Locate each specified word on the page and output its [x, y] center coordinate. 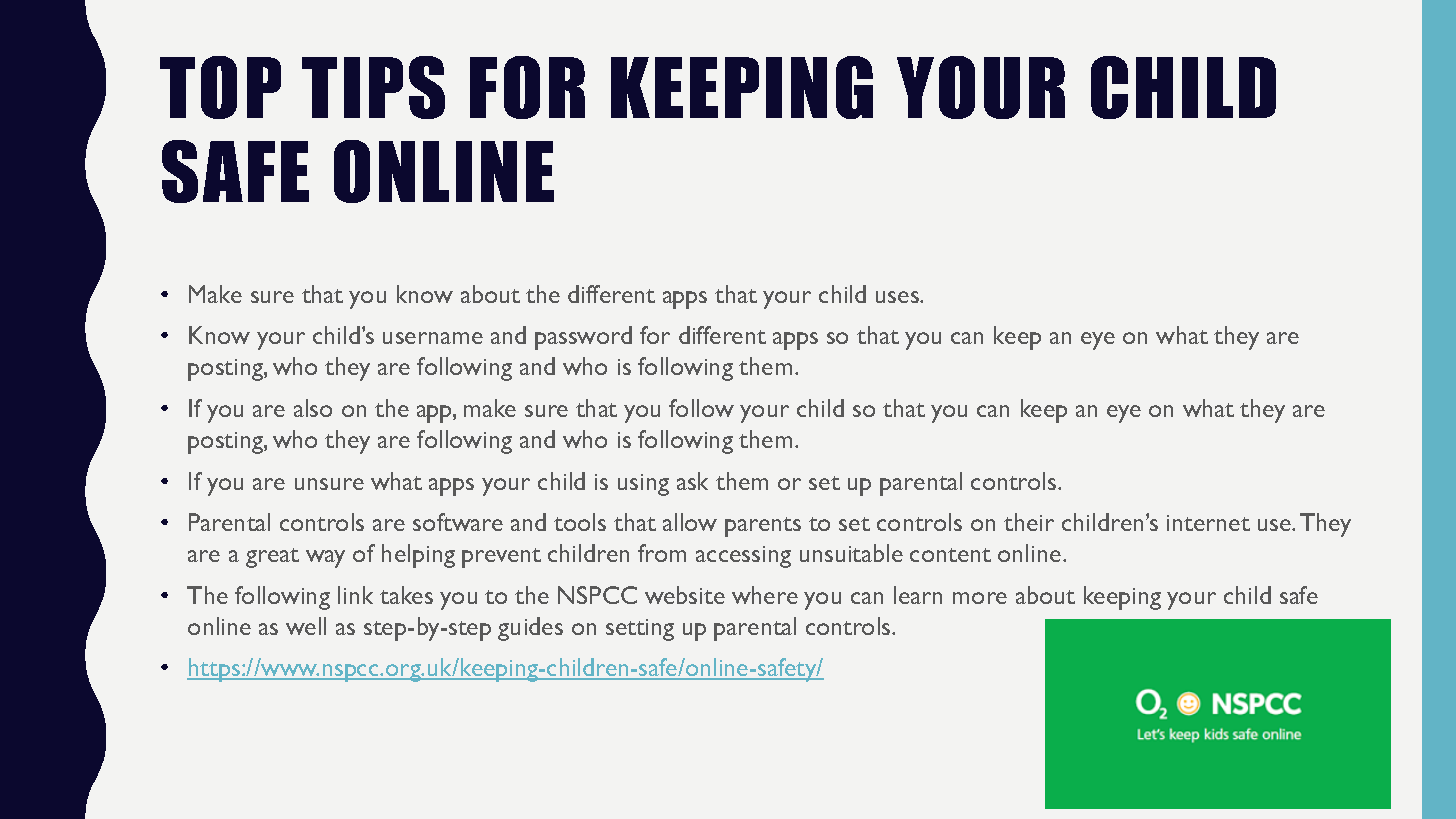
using [643, 485]
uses [898, 297]
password [583, 338]
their [1029, 522]
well [306, 626]
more [980, 598]
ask [692, 481]
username [433, 338]
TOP [220, 87]
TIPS [373, 87]
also [313, 408]
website [685, 595]
